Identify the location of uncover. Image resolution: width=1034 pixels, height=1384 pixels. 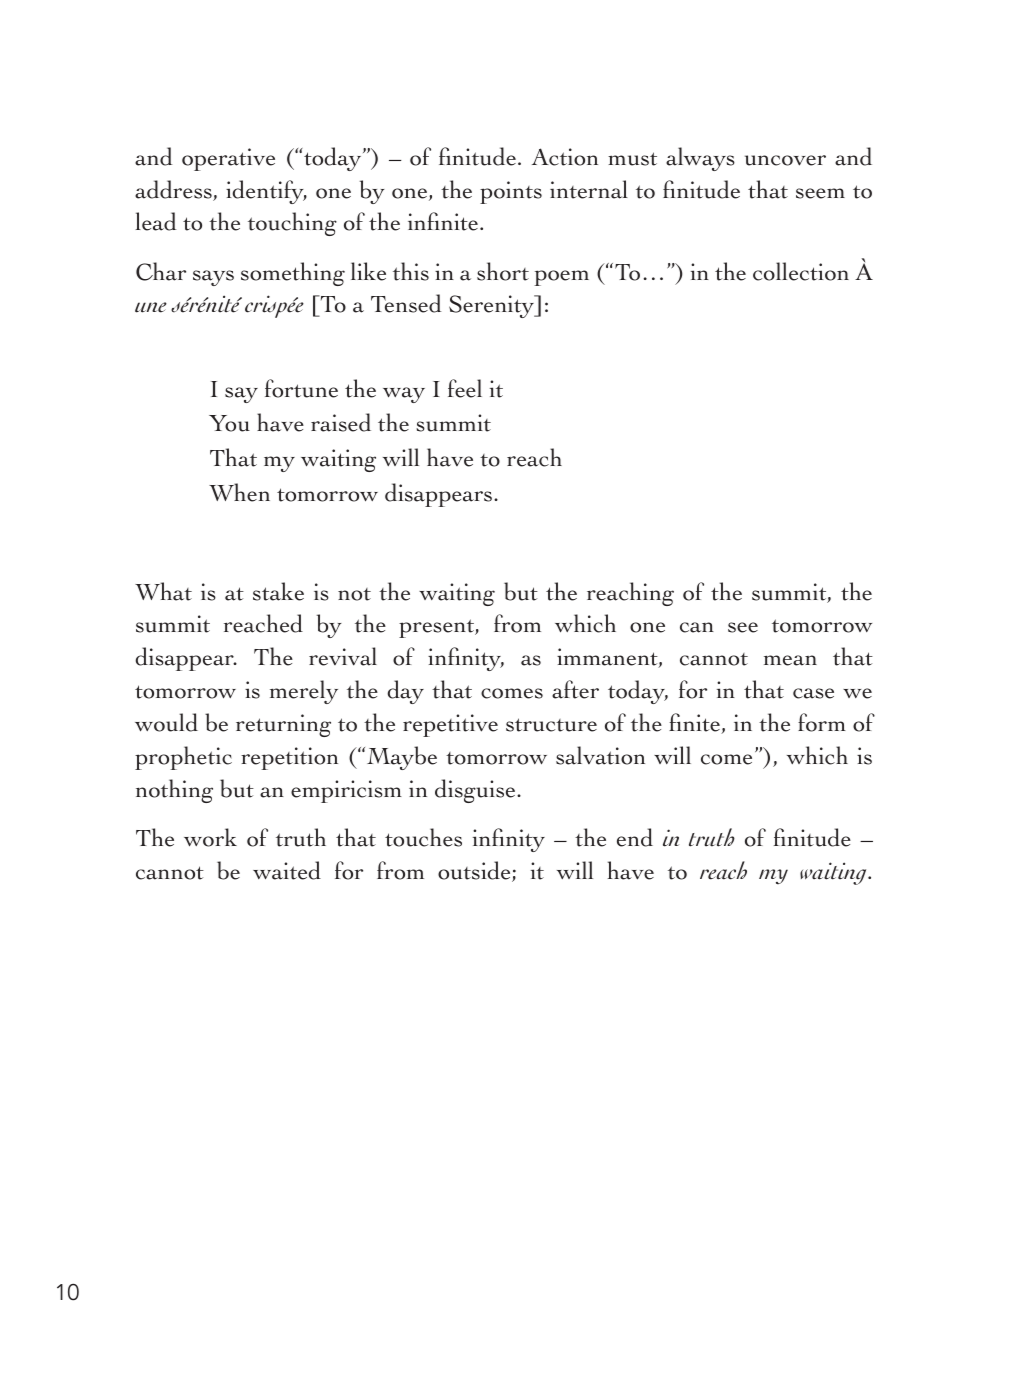
(785, 160).
